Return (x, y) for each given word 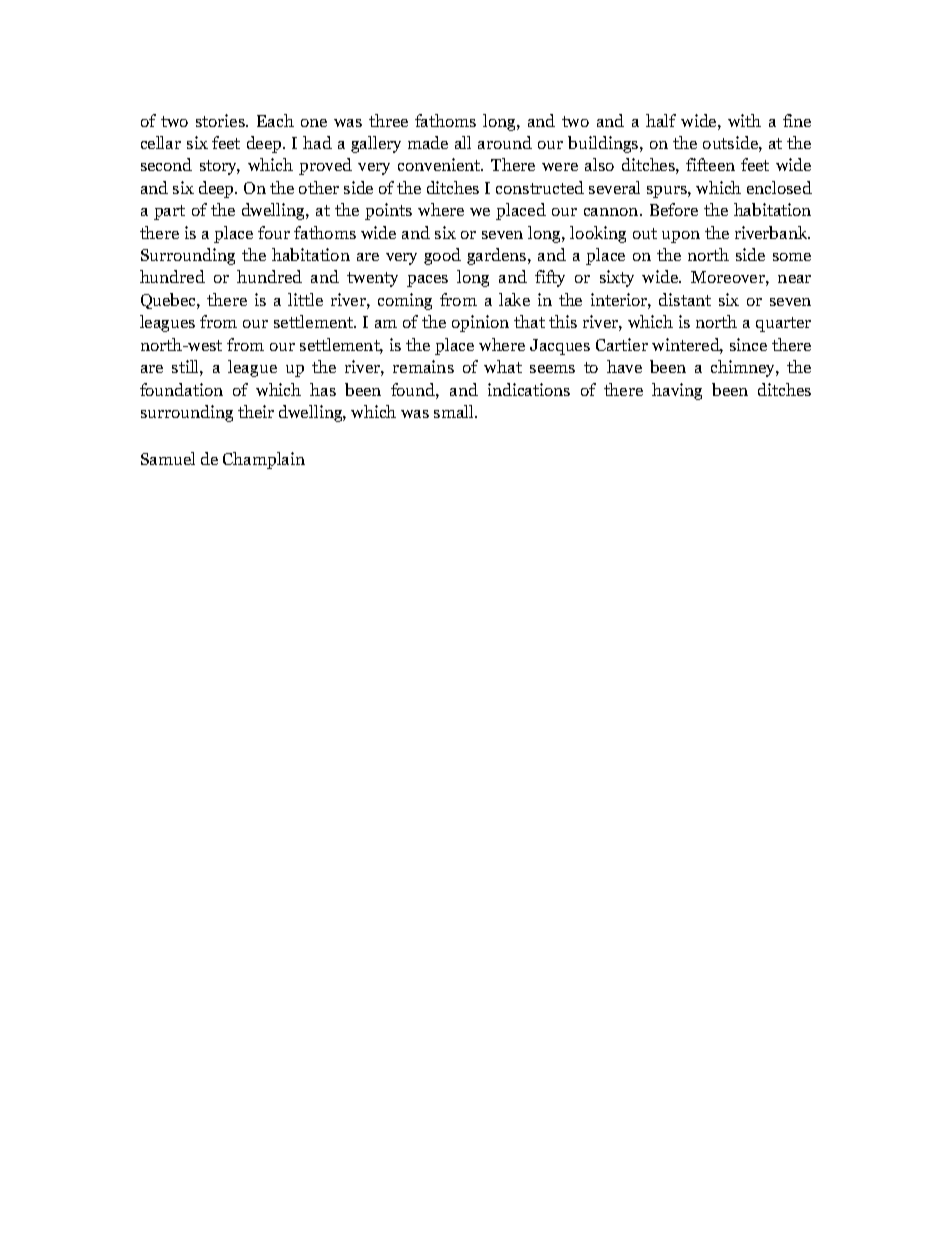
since (748, 344)
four (274, 232)
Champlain (264, 460)
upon (681, 237)
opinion (480, 323)
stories (221, 120)
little (305, 299)
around (505, 142)
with (744, 120)
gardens (498, 256)
